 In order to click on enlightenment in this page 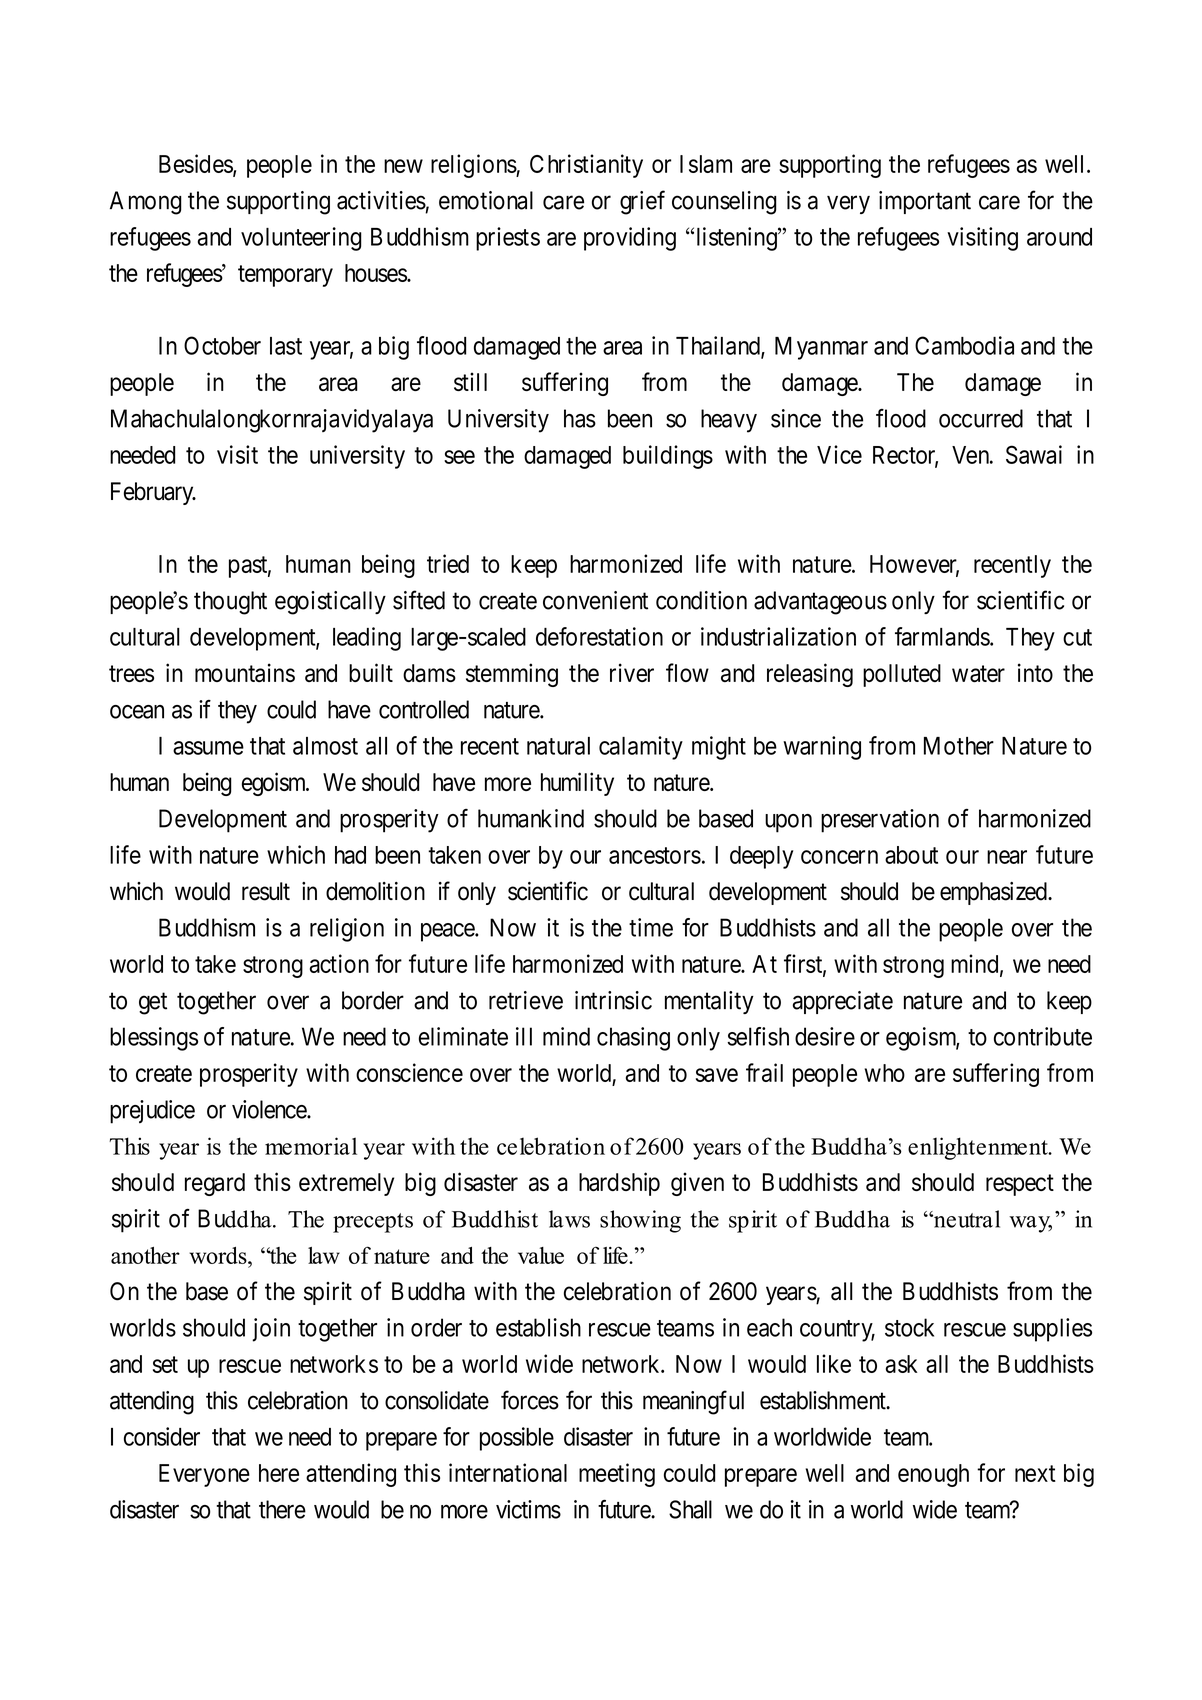, I will do `click(979, 1148)`.
